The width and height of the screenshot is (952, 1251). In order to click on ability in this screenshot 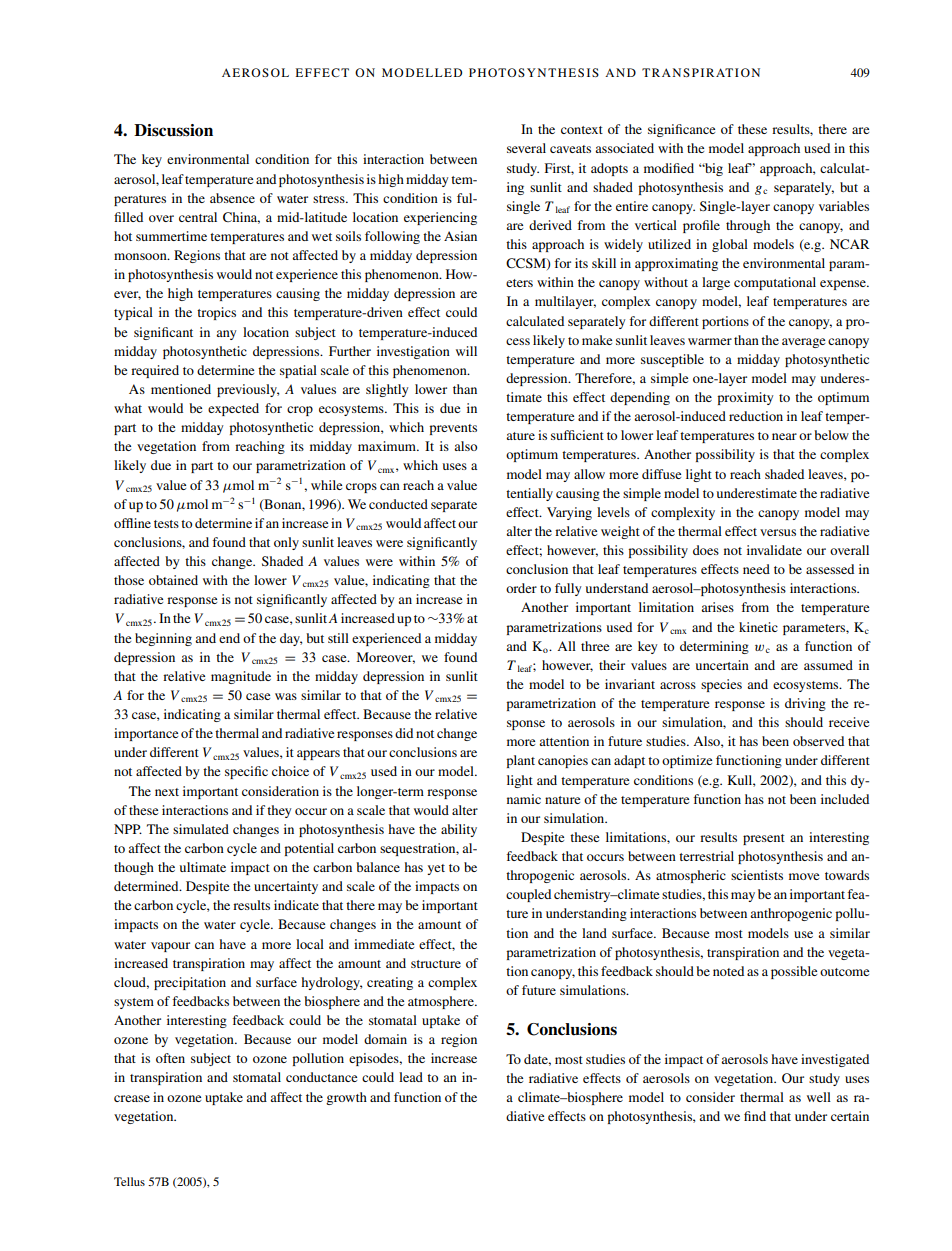, I will do `click(459, 830)`.
